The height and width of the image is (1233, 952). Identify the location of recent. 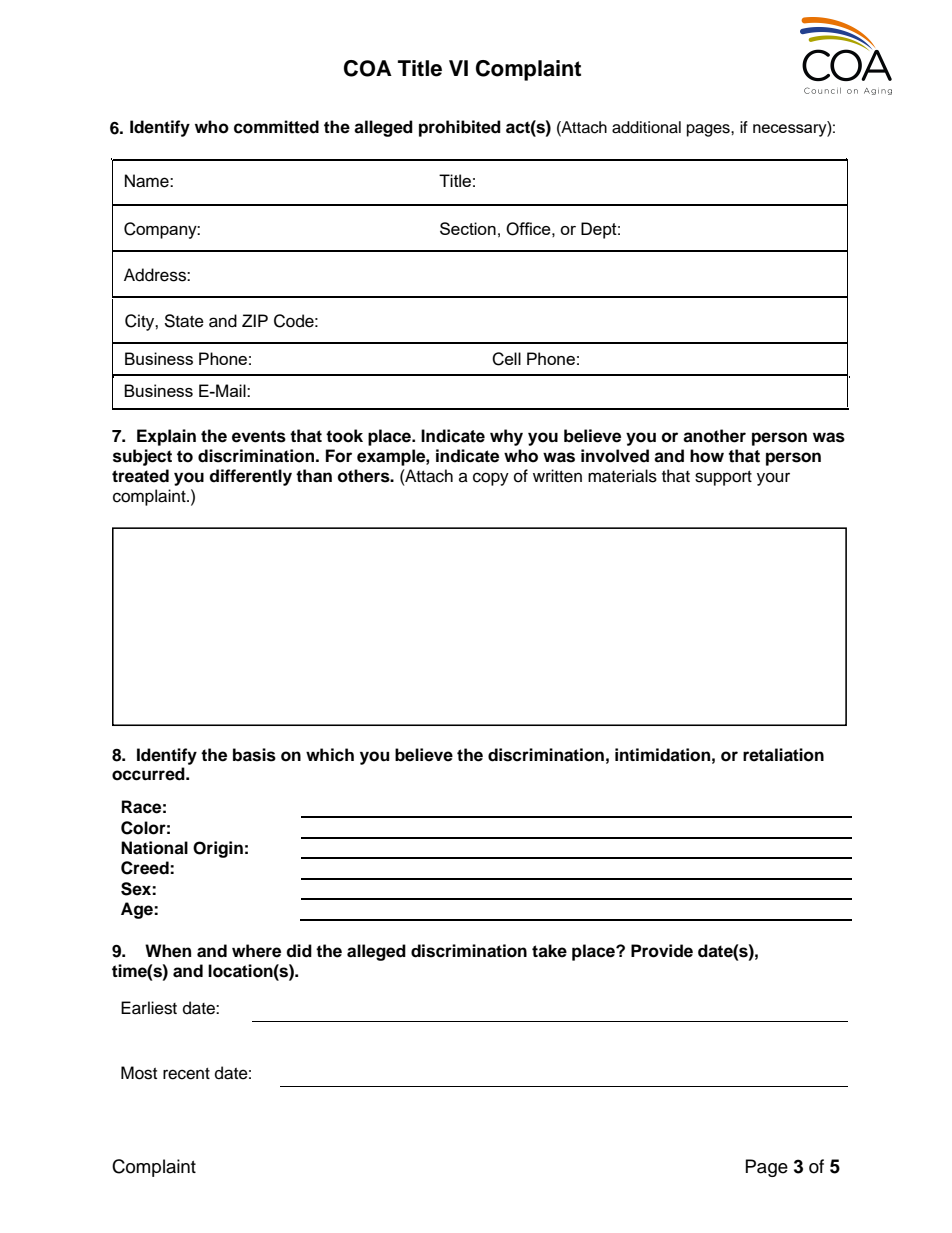
(186, 1074).
